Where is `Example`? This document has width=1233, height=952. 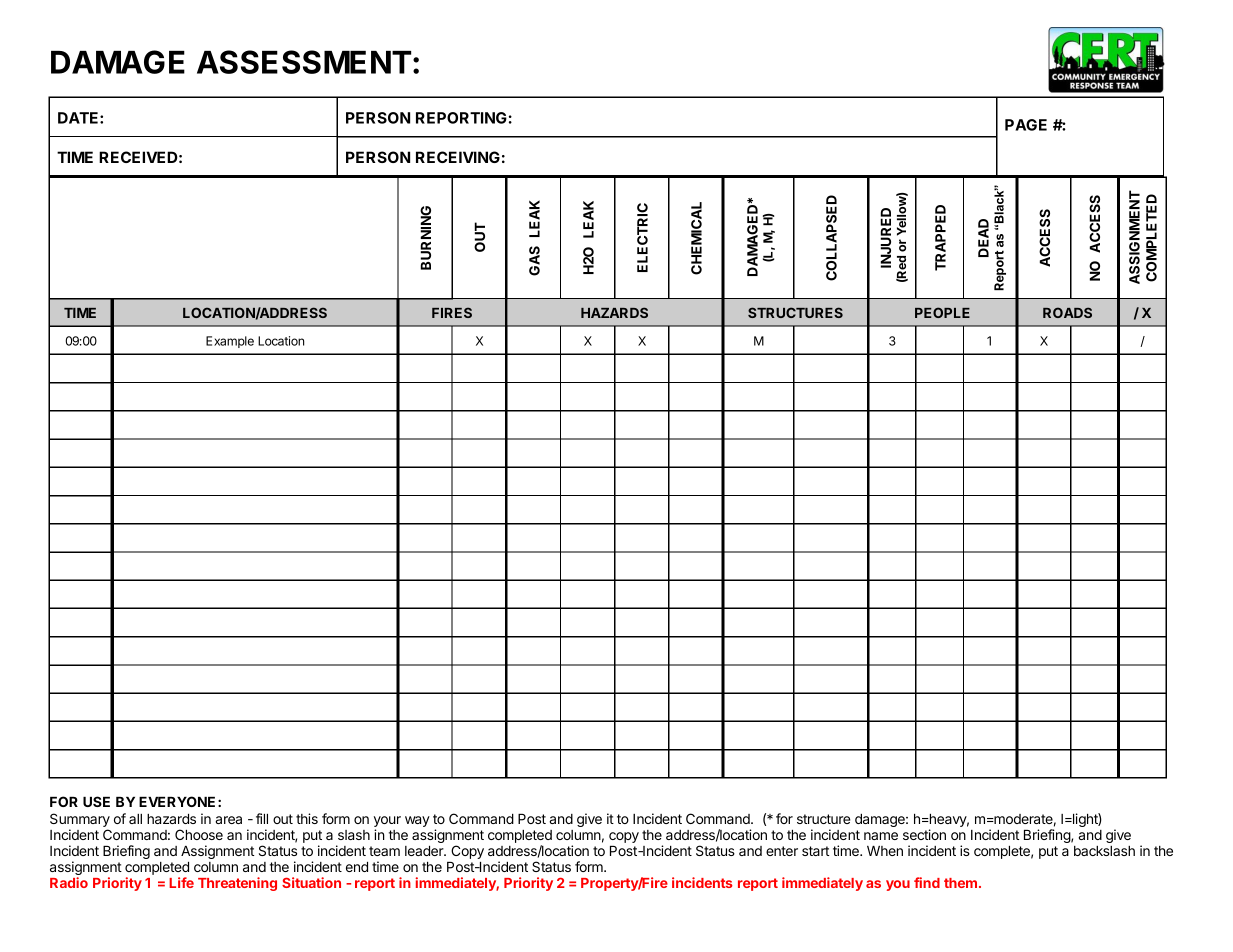 Example is located at coordinates (230, 342).
